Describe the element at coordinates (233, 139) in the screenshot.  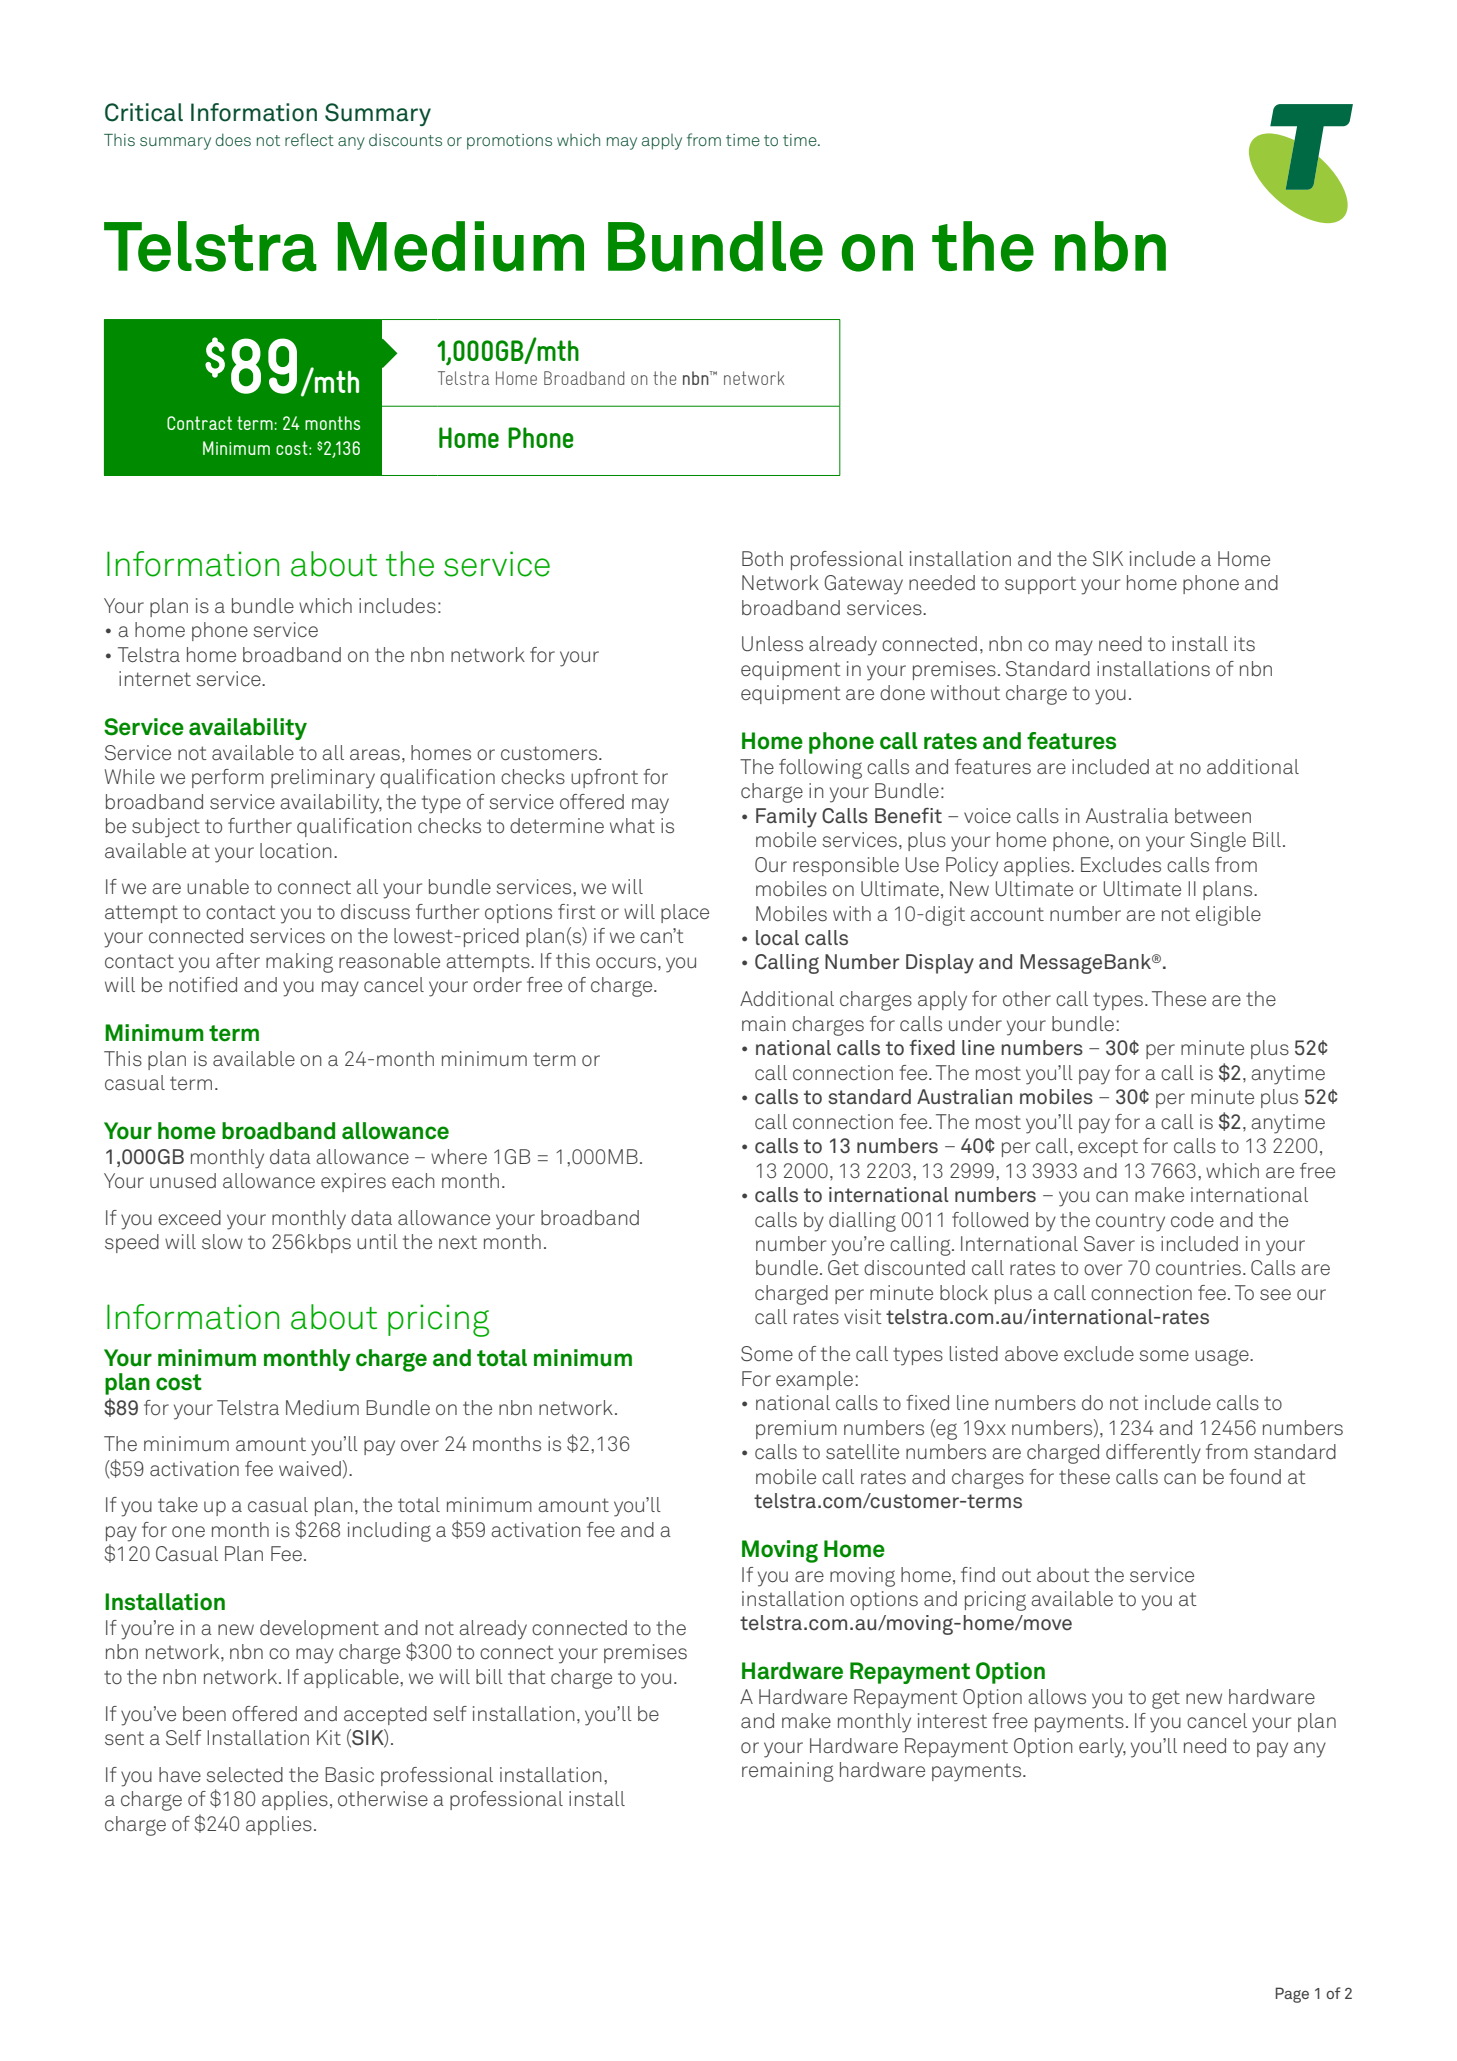
I see `does` at that location.
